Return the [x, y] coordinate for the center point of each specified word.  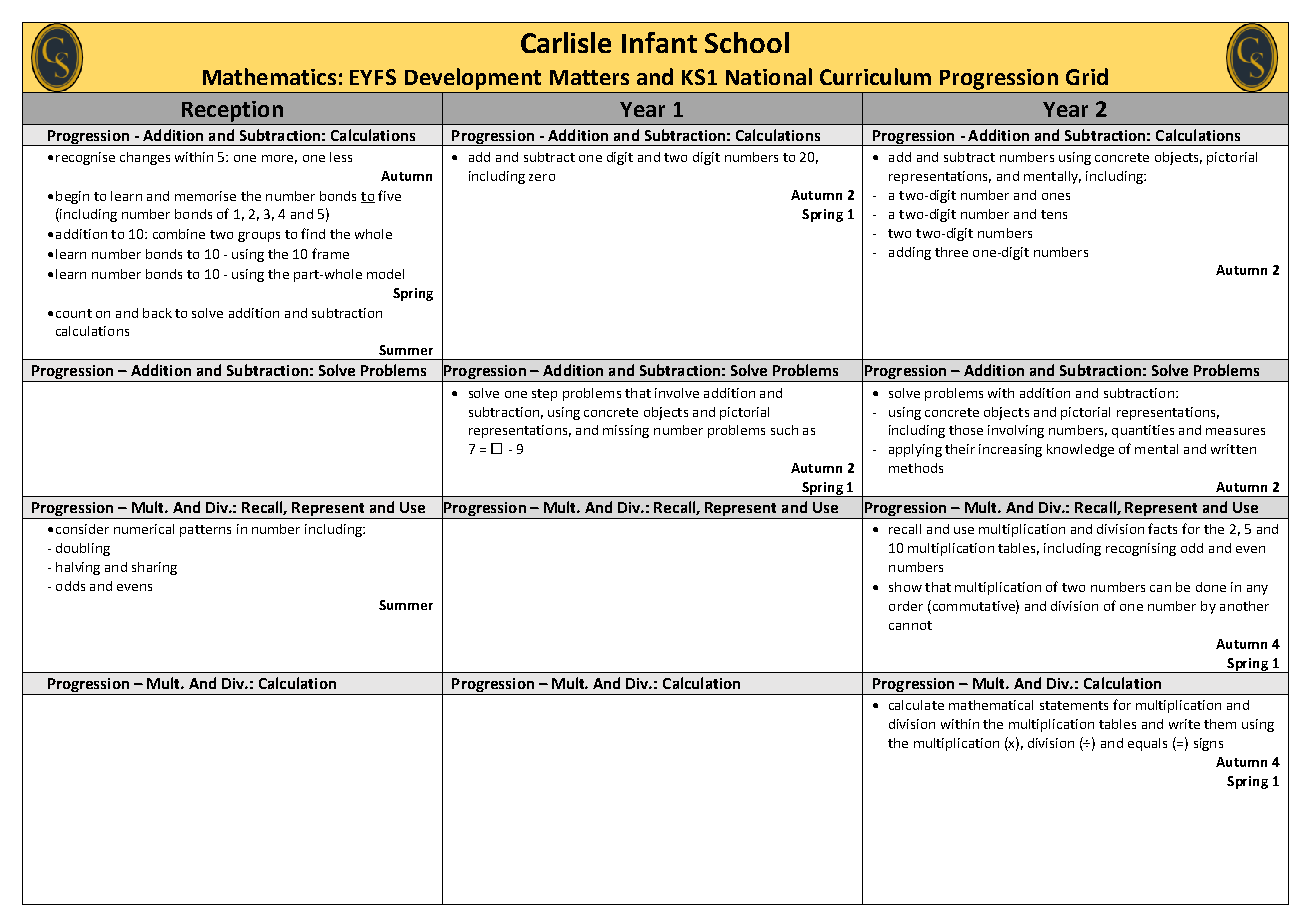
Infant [659, 42]
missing [626, 431]
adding [910, 253]
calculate [916, 705]
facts [1162, 528]
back [157, 313]
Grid [1087, 76]
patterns [205, 531]
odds [70, 586]
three [951, 252]
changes [145, 158]
